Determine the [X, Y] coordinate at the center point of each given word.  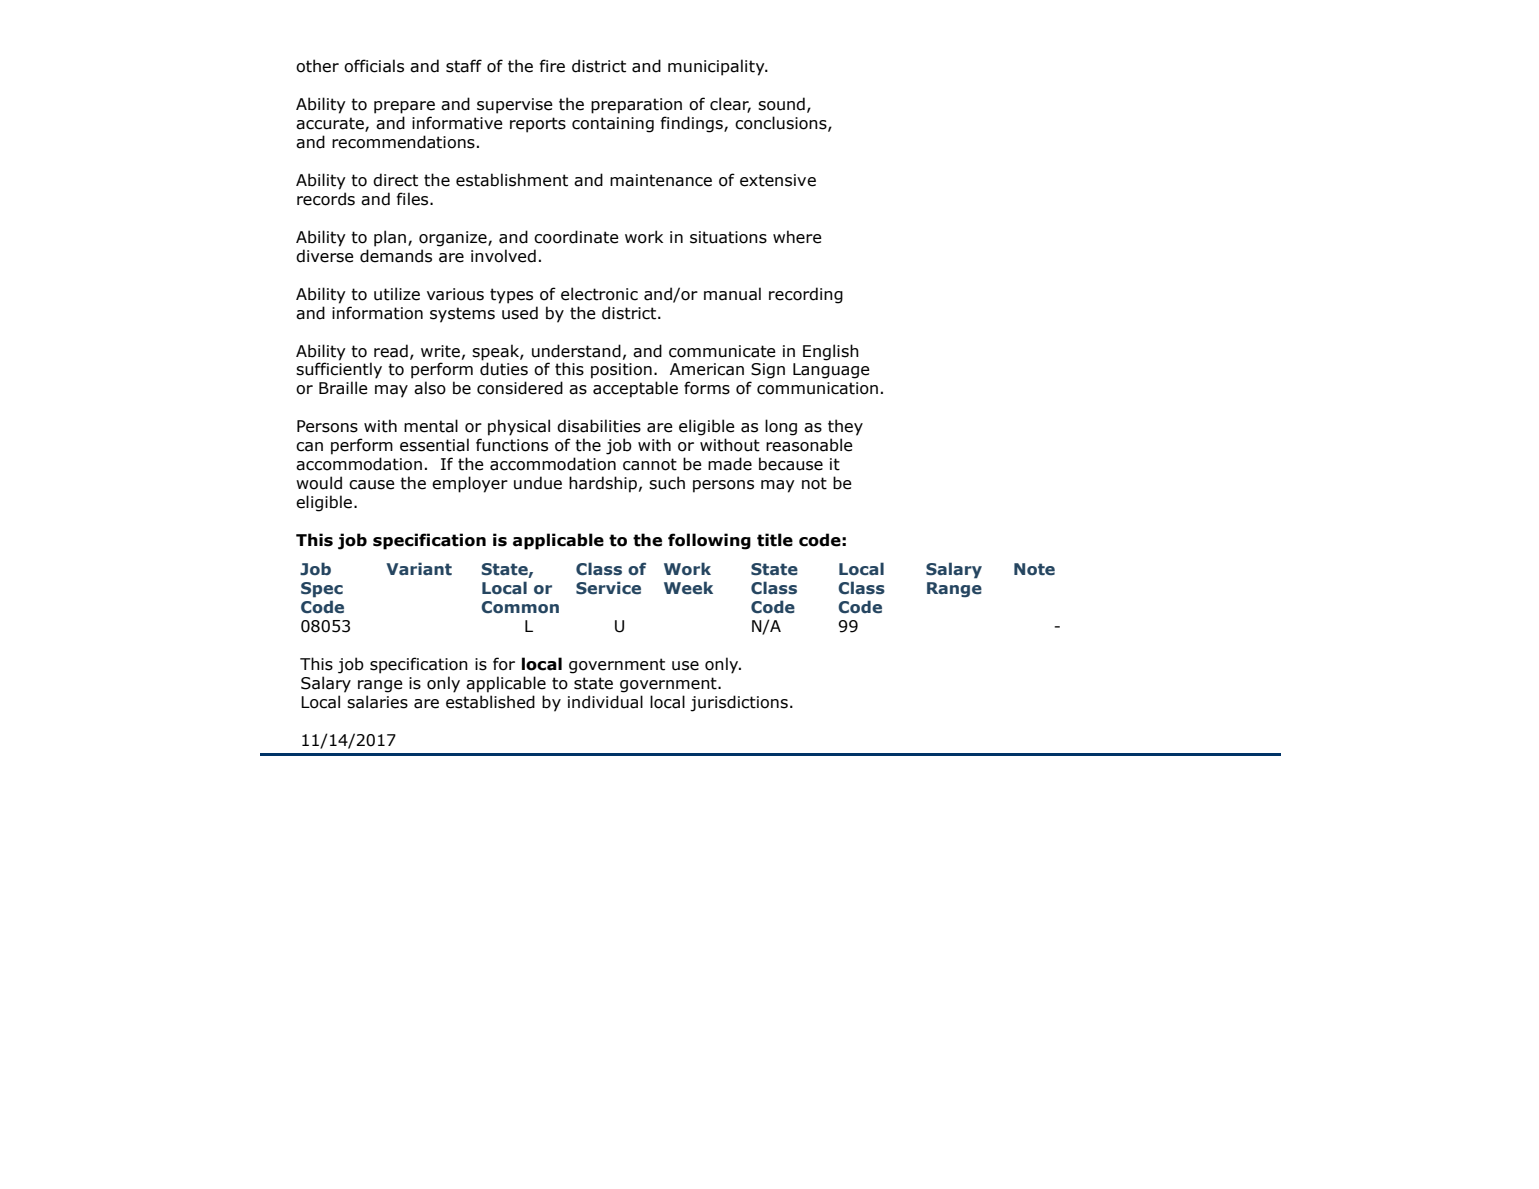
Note [1034, 569]
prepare [404, 107]
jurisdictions [739, 703]
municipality [717, 67]
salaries [377, 702]
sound [781, 104]
